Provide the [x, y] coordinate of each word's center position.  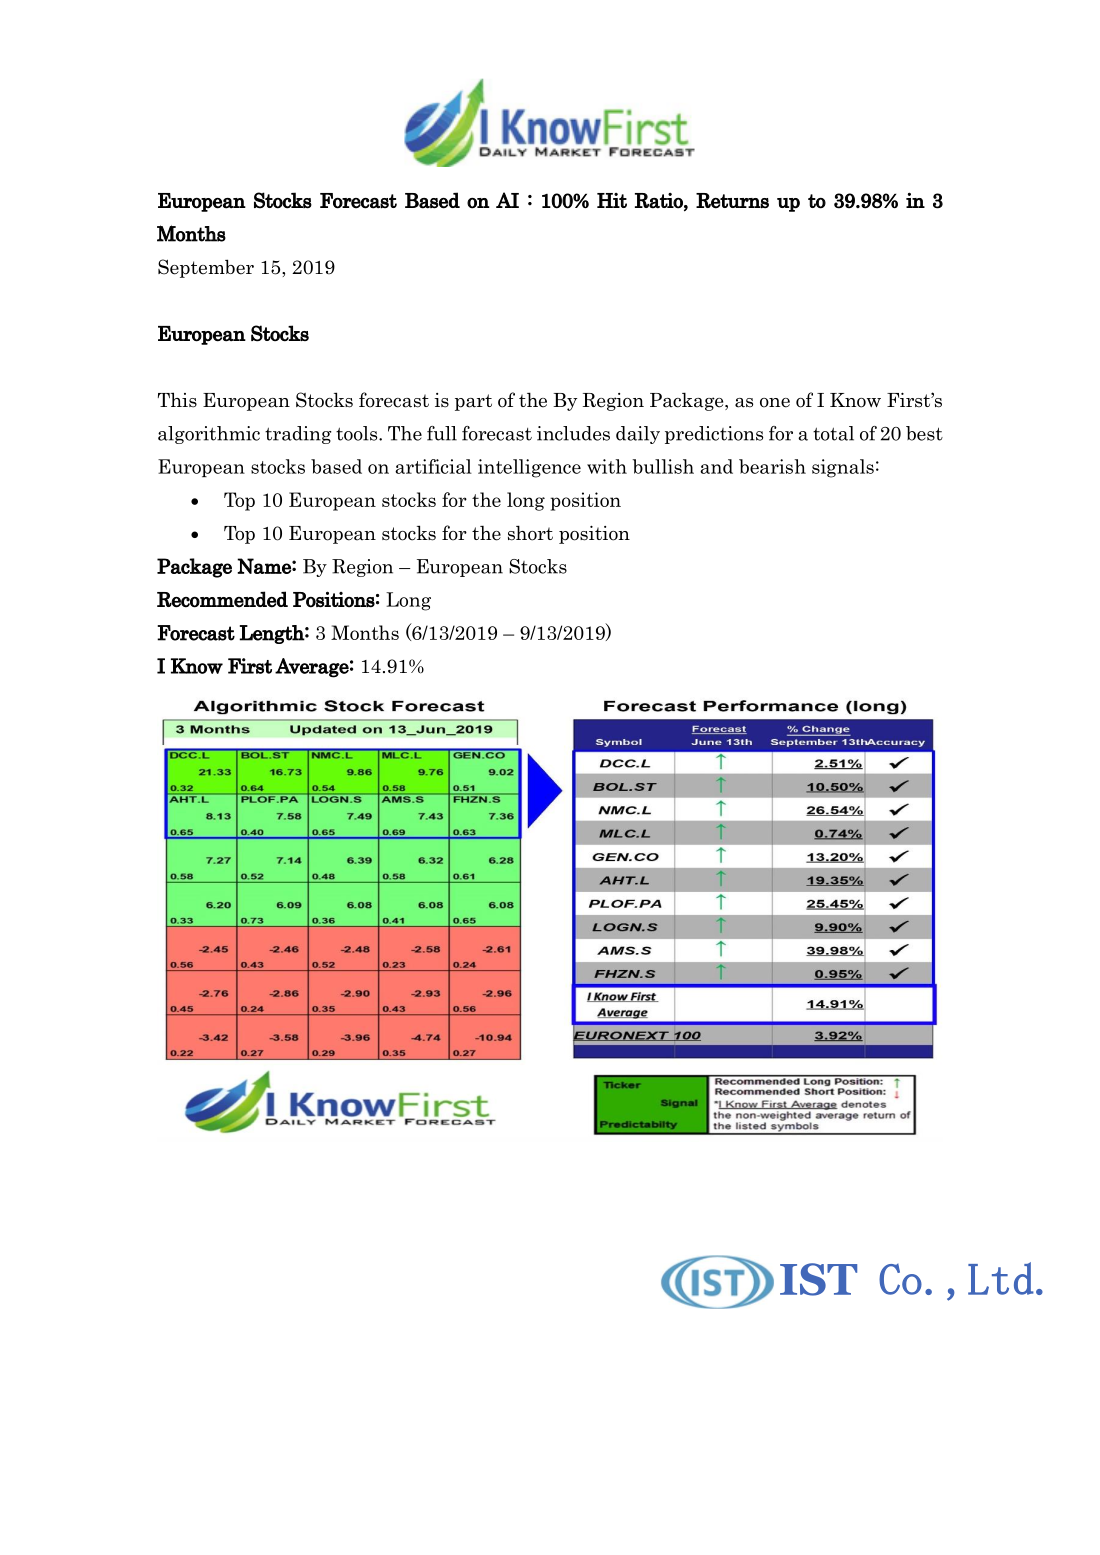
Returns [732, 201]
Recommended [222, 599]
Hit [612, 200]
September [206, 268]
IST [818, 1279]
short [530, 533]
